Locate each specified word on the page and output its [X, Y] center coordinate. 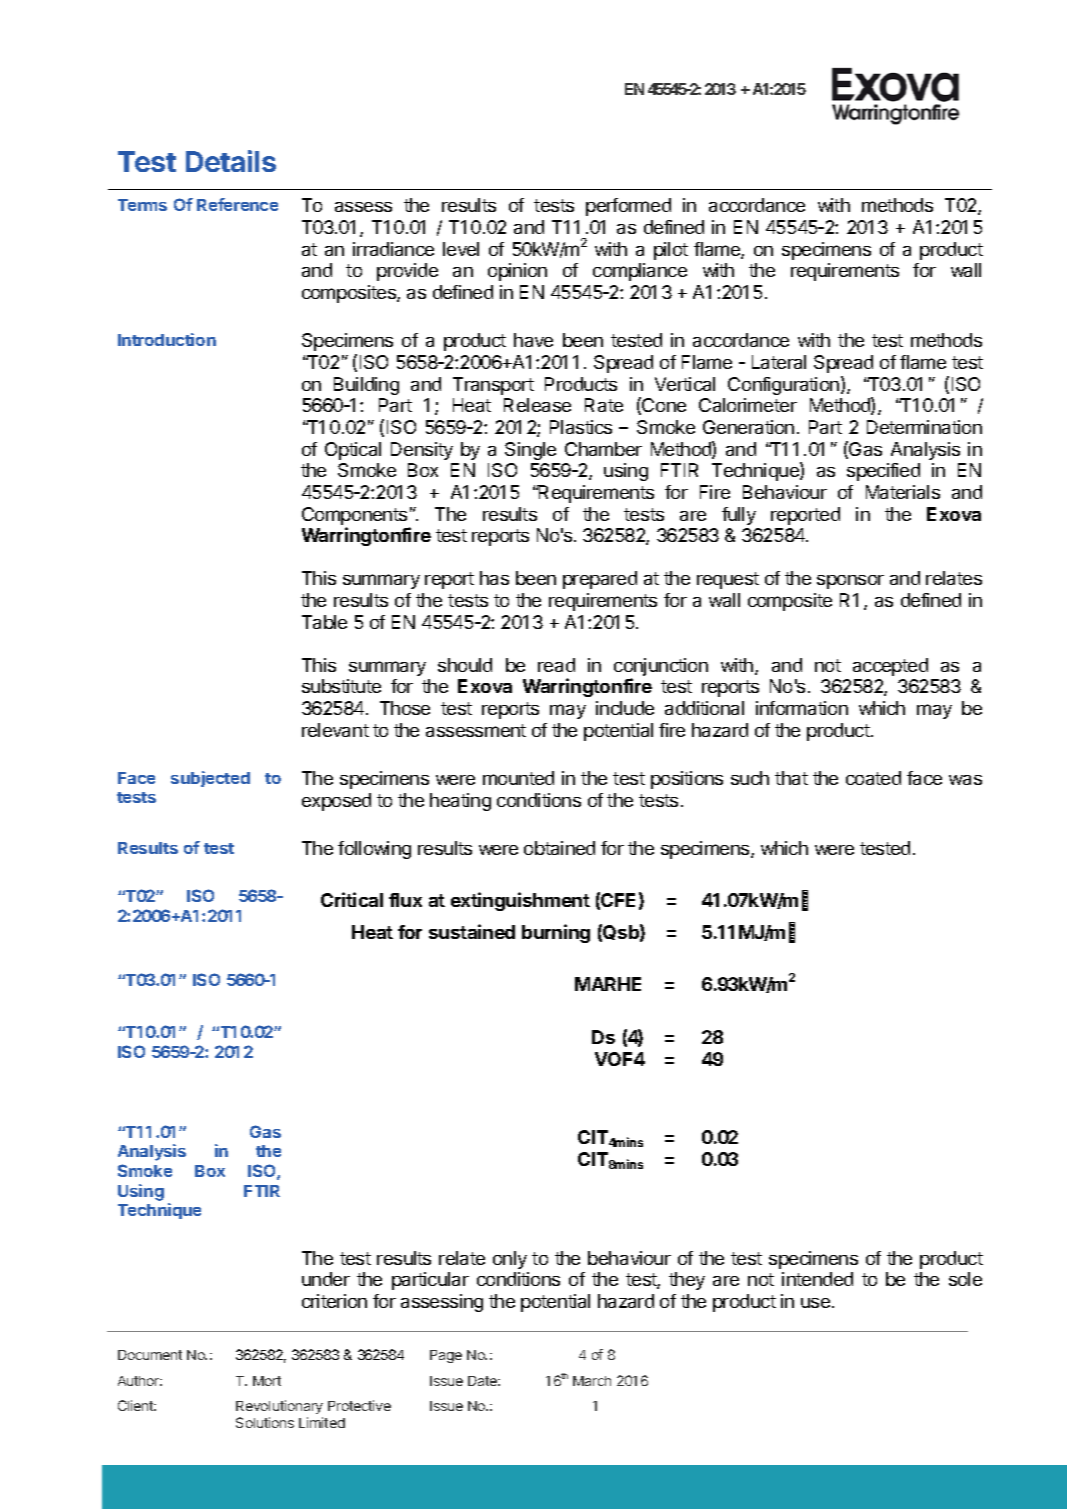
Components [354, 516]
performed [628, 207]
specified [883, 472]
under [326, 1279]
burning [556, 933]
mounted [518, 778]
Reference [237, 204]
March [592, 1381]
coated [873, 778]
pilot [671, 251]
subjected [210, 779]
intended [817, 1279]
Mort [267, 1381]
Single [530, 451]
